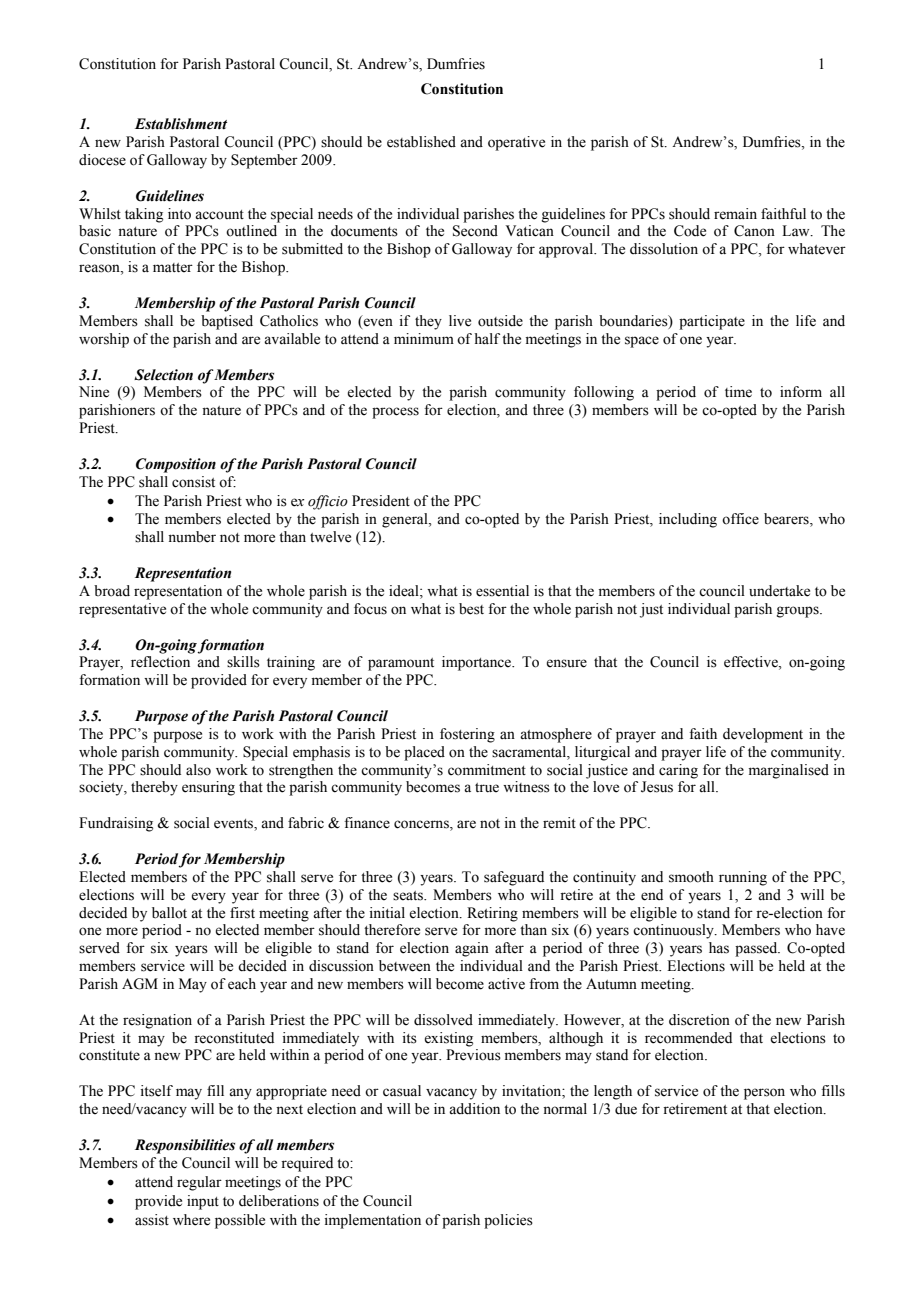  I want to click on established, so click(421, 142).
